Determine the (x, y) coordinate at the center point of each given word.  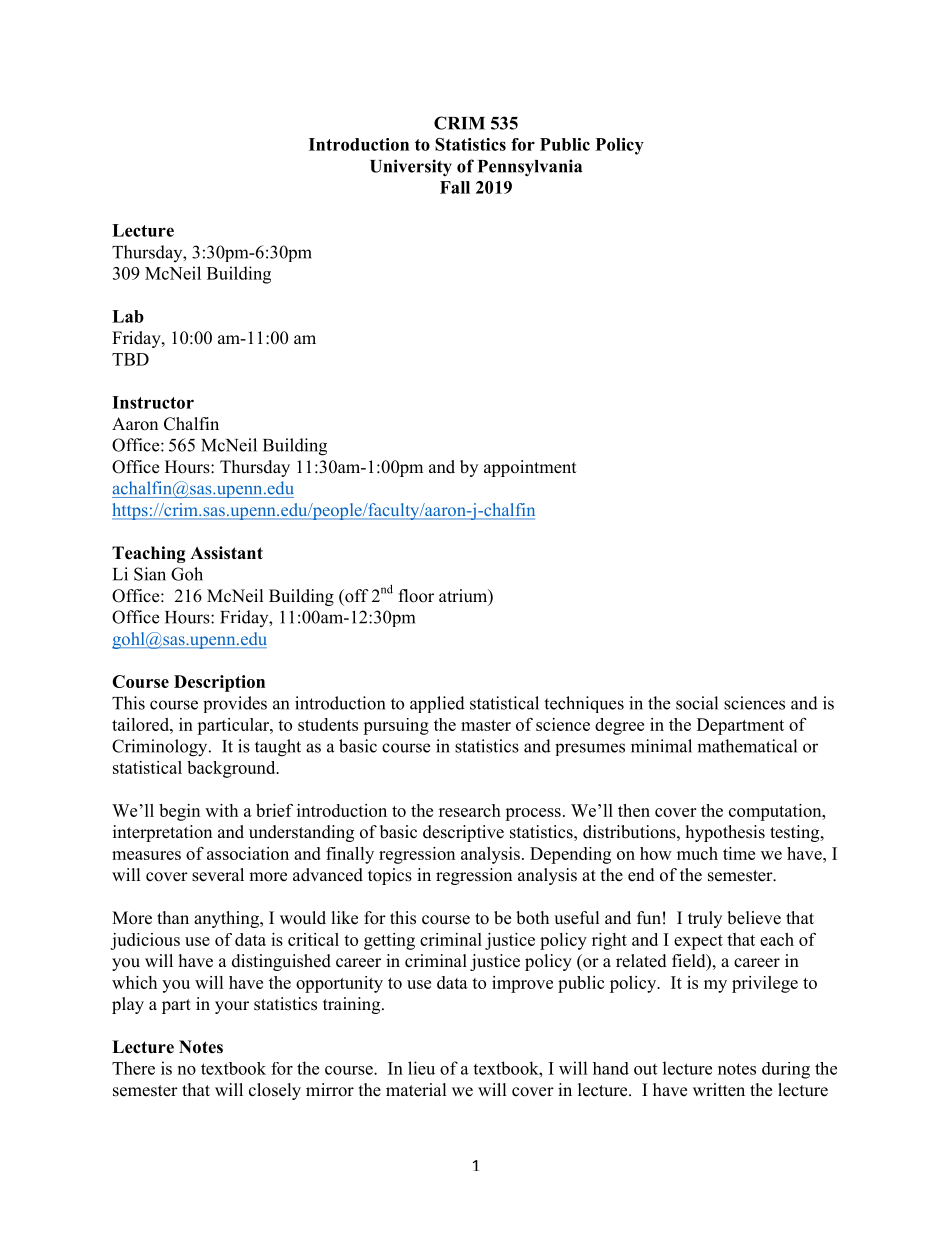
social (697, 703)
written (719, 1090)
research (470, 810)
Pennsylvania (530, 168)
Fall (455, 187)
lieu (421, 1068)
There (133, 1068)
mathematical (747, 746)
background (232, 769)
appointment (530, 468)
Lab (128, 316)
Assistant (226, 553)
